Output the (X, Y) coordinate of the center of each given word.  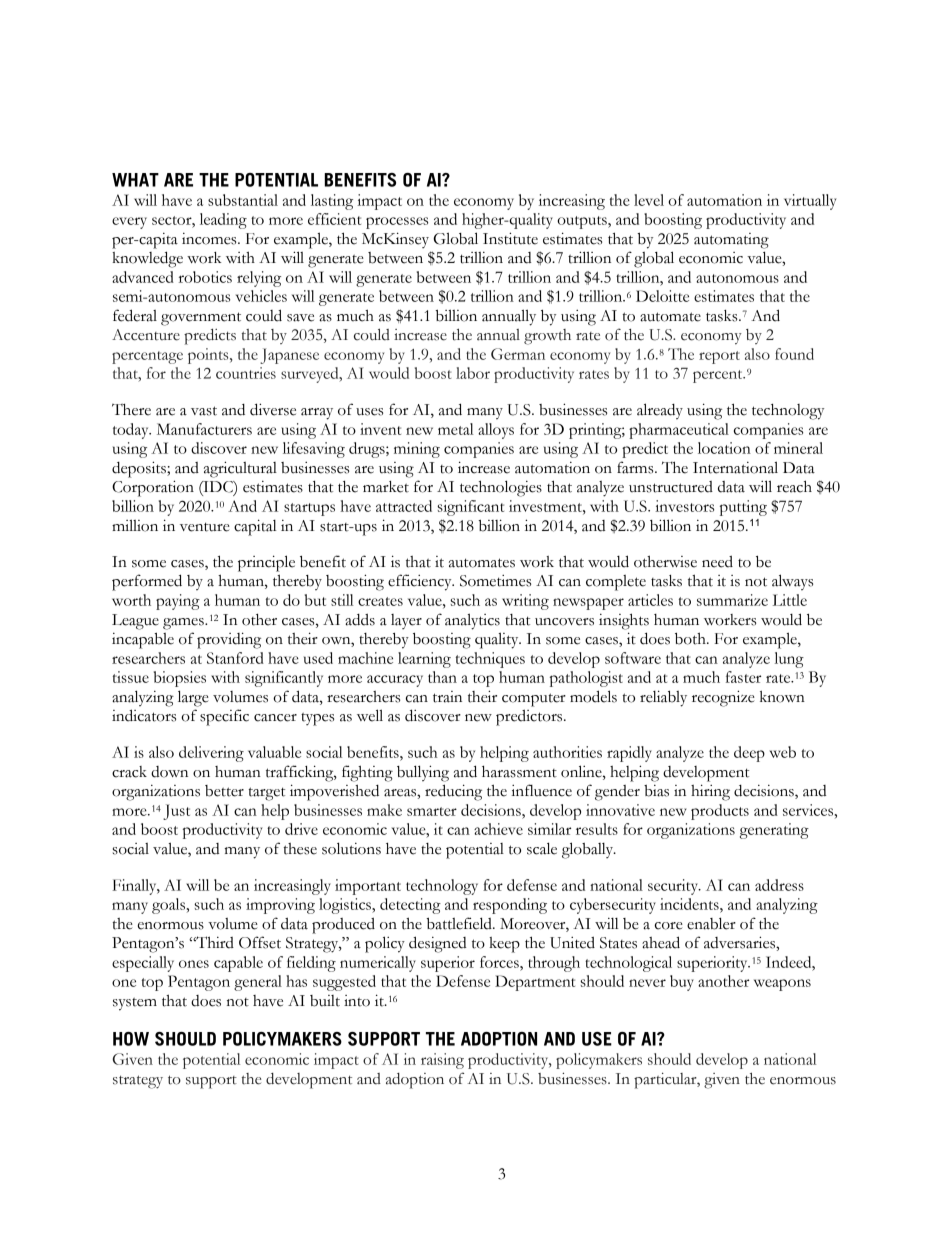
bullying (423, 773)
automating (731, 241)
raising (442, 1061)
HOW (131, 1039)
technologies (501, 488)
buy (682, 983)
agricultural (240, 469)
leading (223, 221)
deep (749, 754)
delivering (211, 754)
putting (743, 508)
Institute (510, 238)
